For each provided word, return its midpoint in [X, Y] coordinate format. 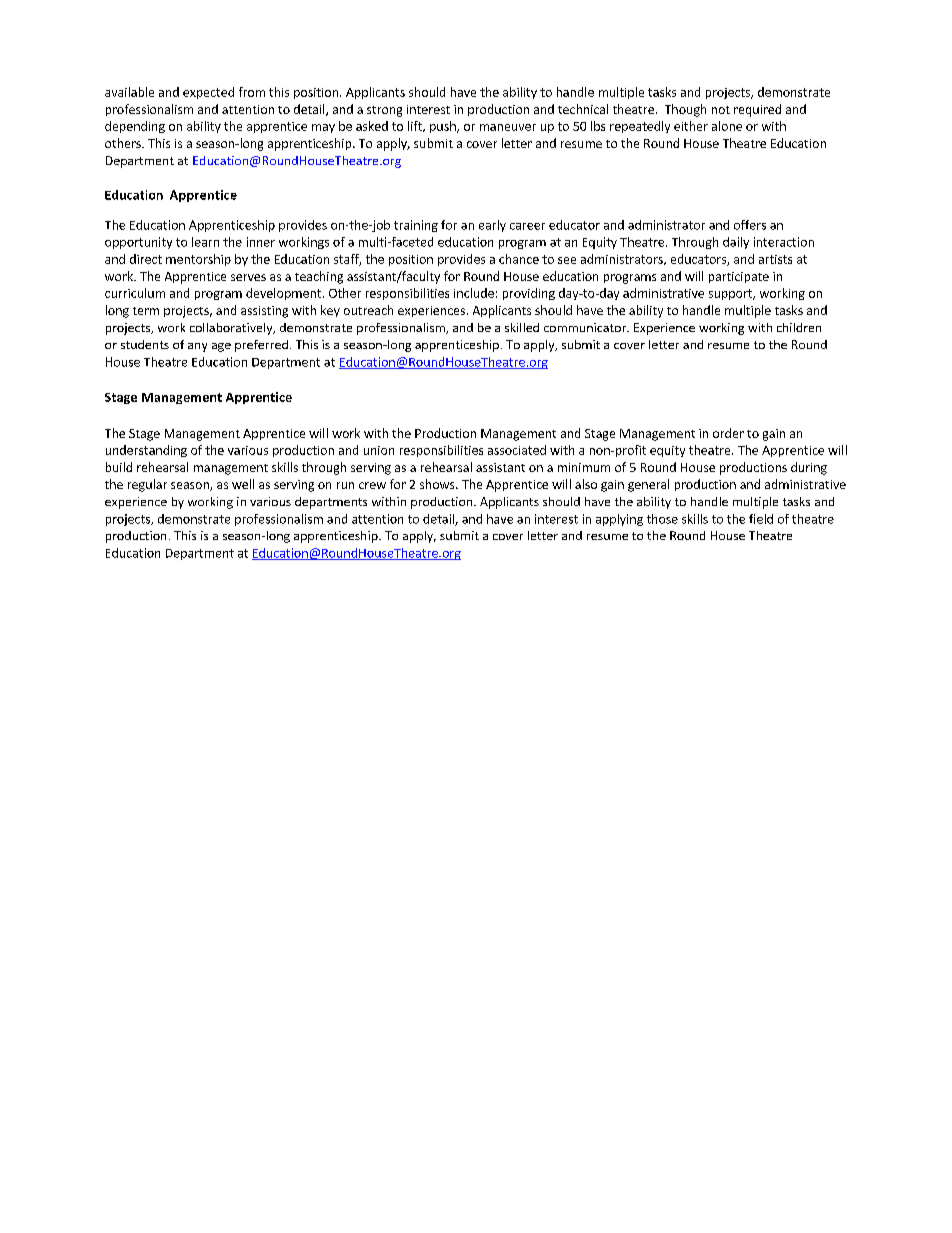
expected [208, 93]
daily [736, 243]
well [243, 484]
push [444, 127]
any [197, 347]
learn [205, 242]
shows [438, 484]
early [492, 226]
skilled [522, 327]
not [721, 110]
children [799, 327]
